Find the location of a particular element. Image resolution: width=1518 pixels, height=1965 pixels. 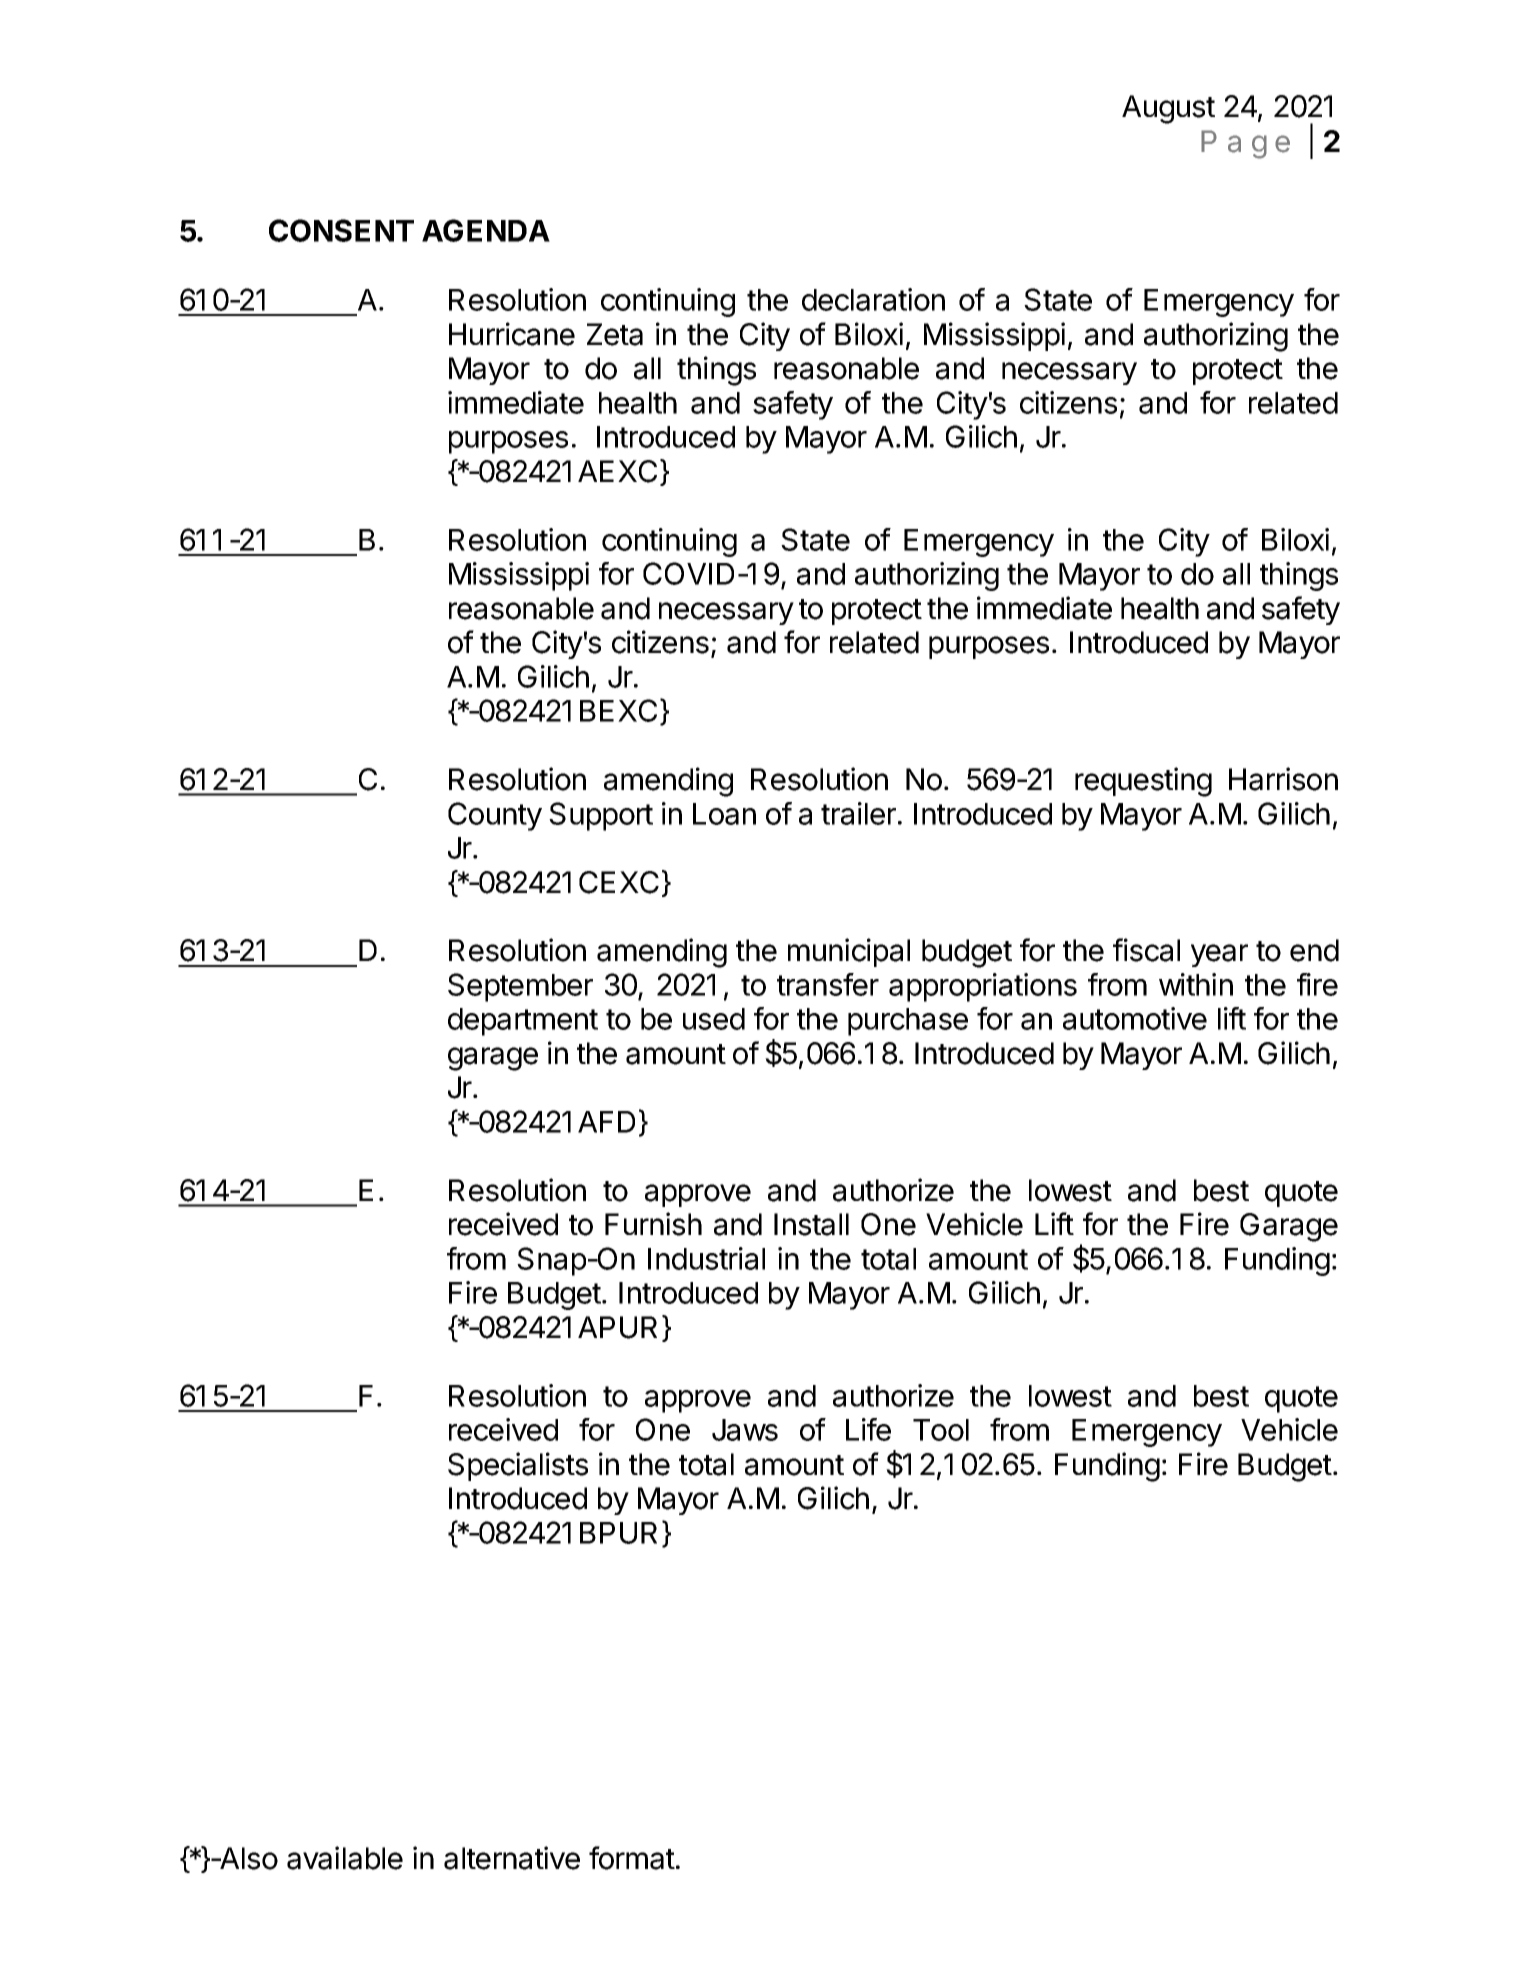

transfer is located at coordinates (828, 984).
